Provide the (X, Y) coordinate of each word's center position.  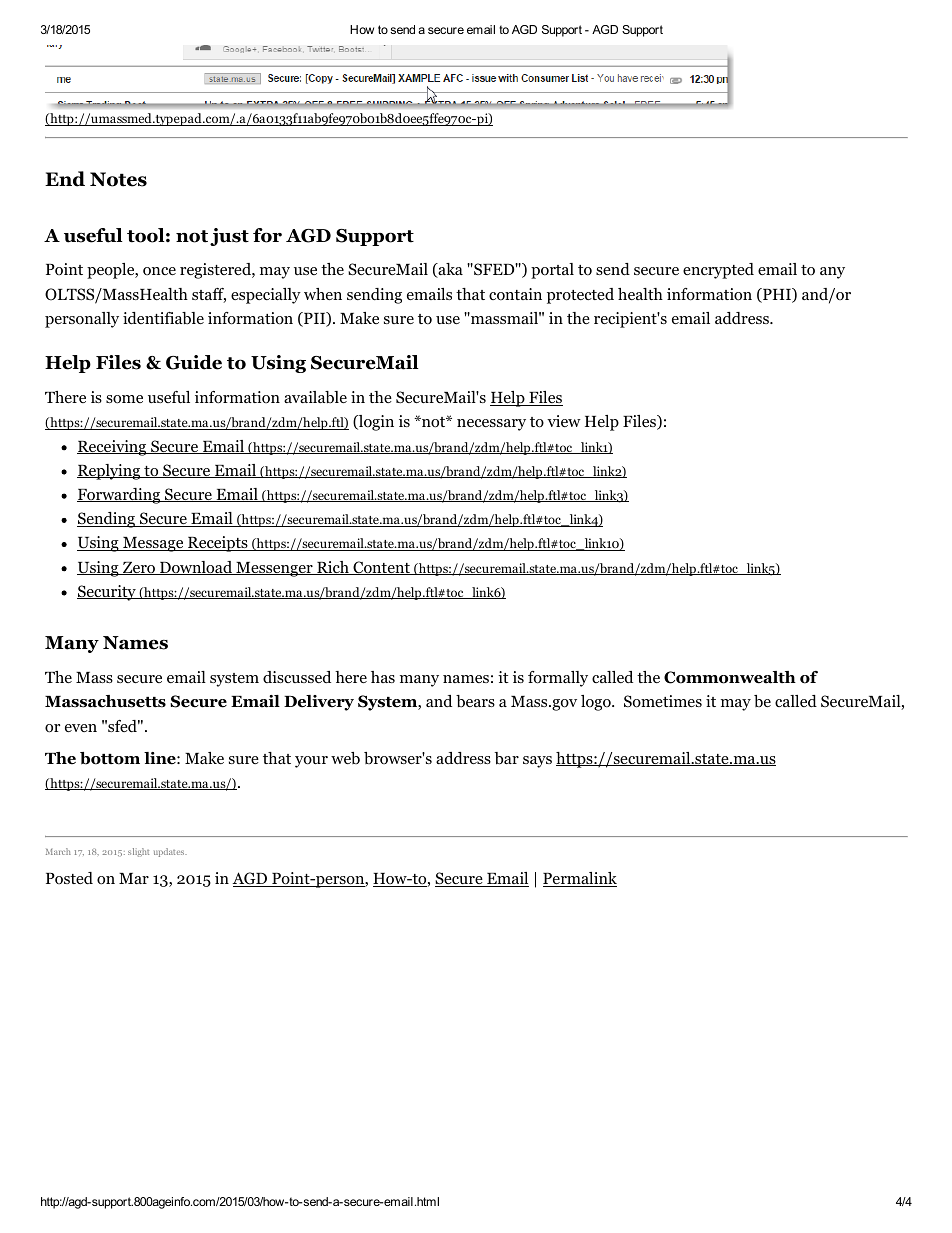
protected (580, 296)
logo (597, 703)
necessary (491, 425)
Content (381, 568)
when (323, 294)
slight (138, 852)
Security (107, 593)
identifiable (163, 318)
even (81, 728)
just (229, 237)
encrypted (718, 271)
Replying (110, 472)
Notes (118, 179)
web (345, 758)
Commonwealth (730, 677)
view (564, 421)
